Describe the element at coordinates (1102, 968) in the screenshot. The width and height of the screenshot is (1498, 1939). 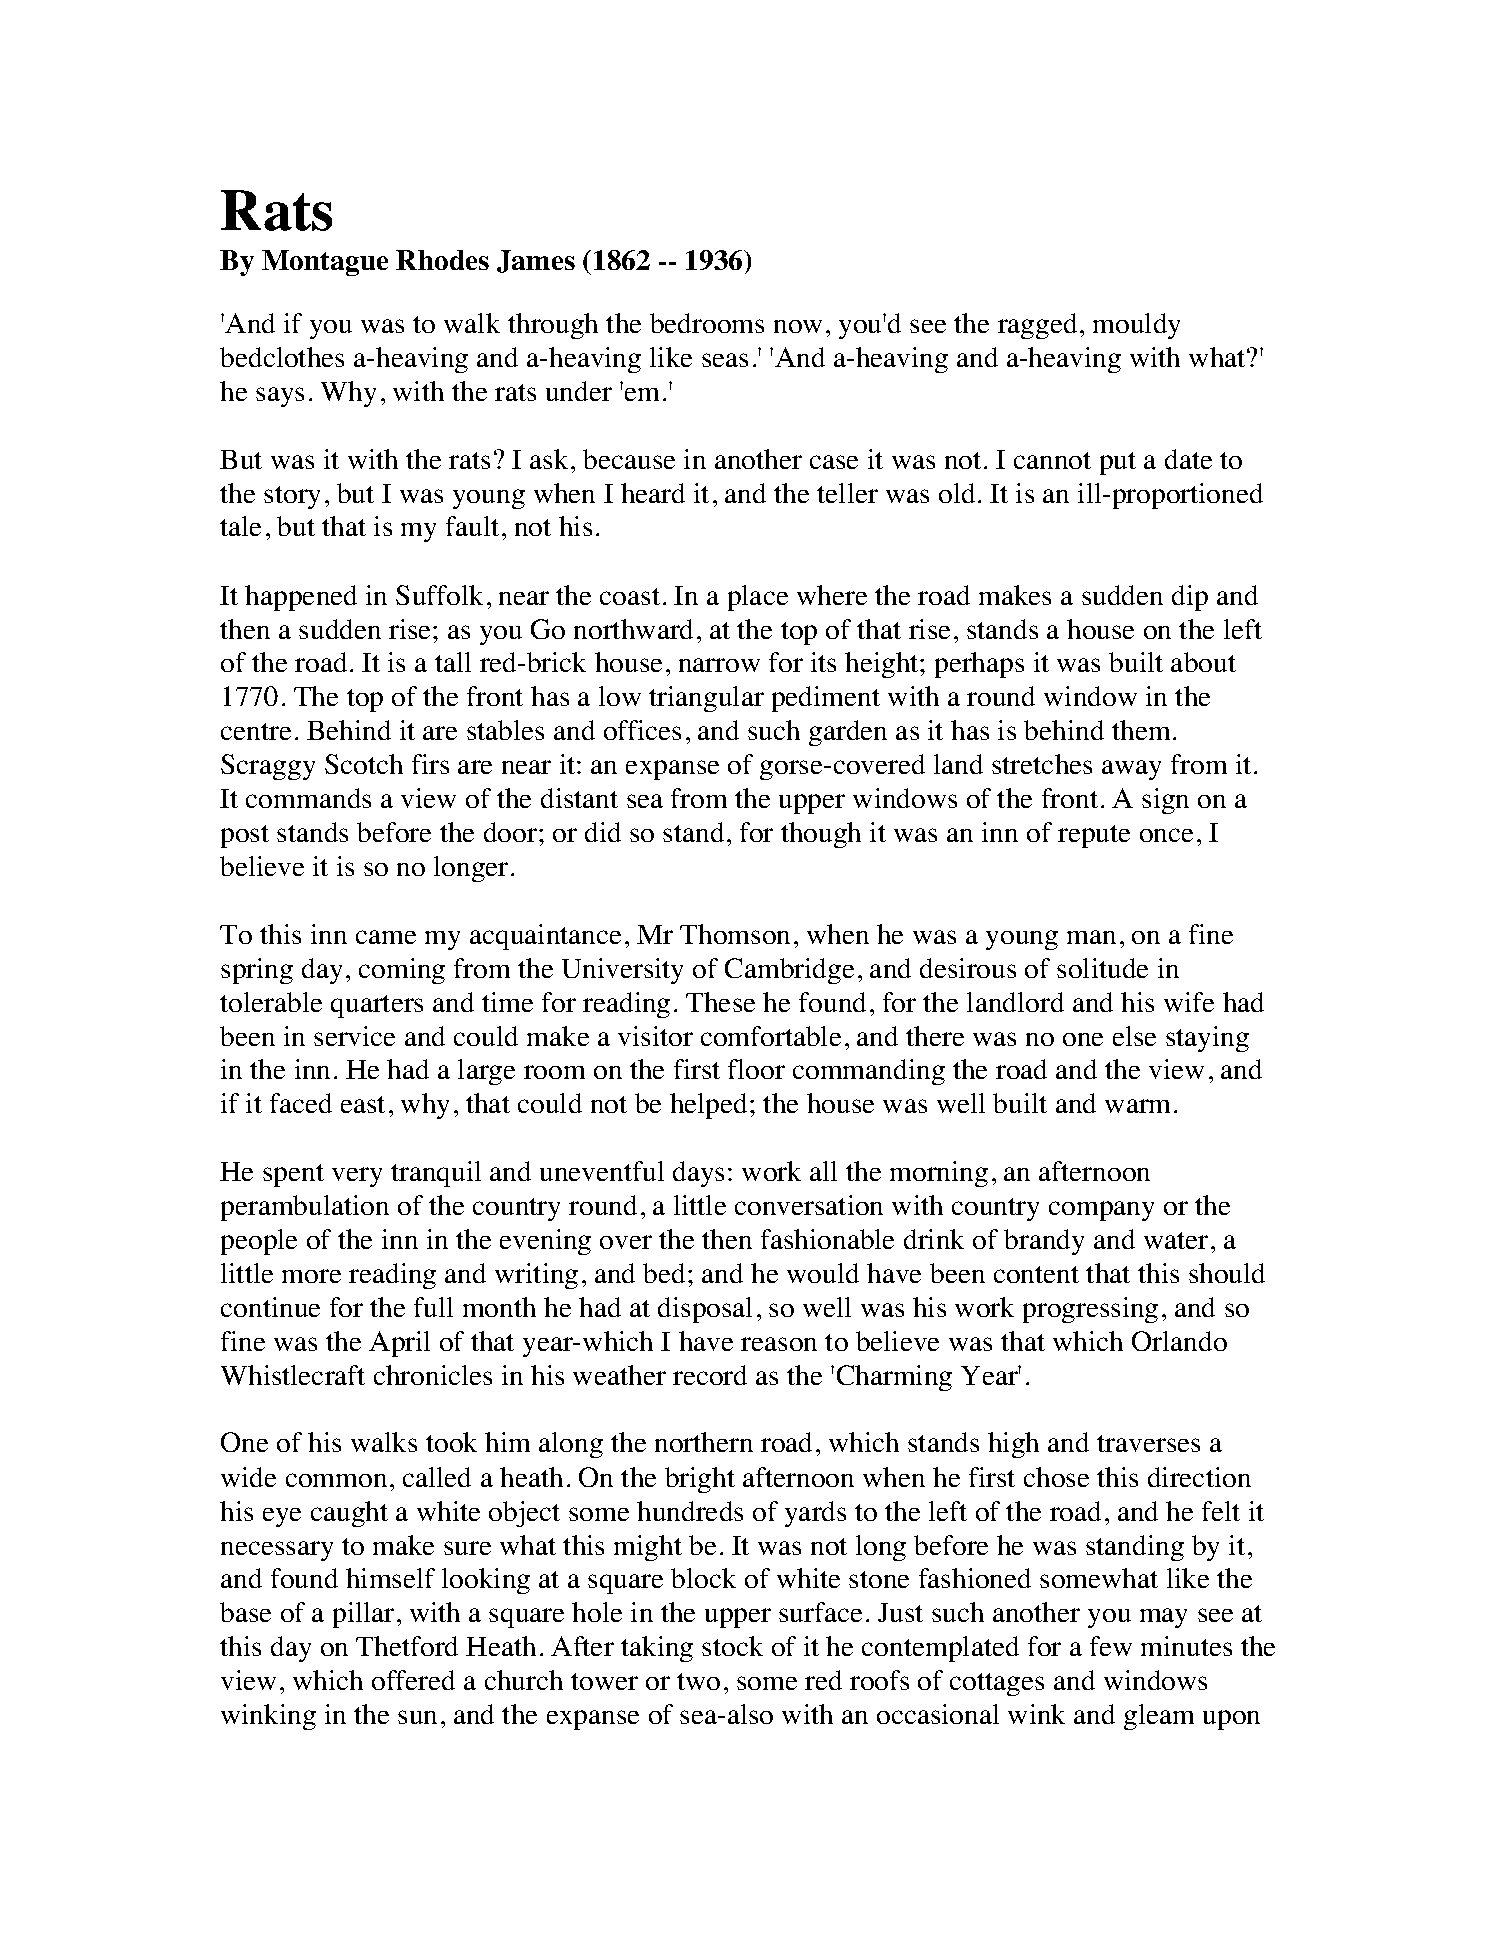
I see `solitude` at that location.
